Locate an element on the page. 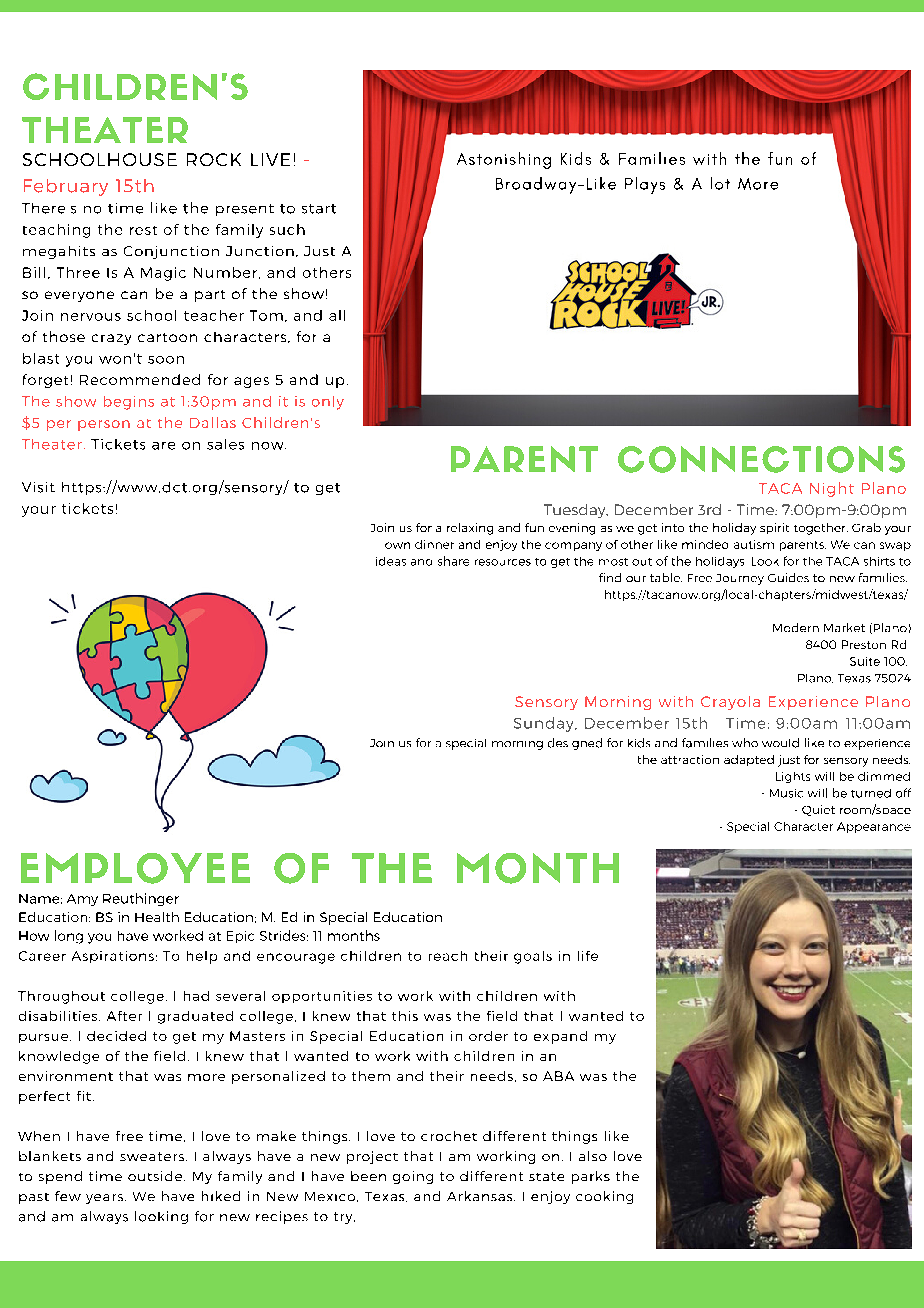 This image has height=1308, width=924. Crayola is located at coordinates (730, 703).
